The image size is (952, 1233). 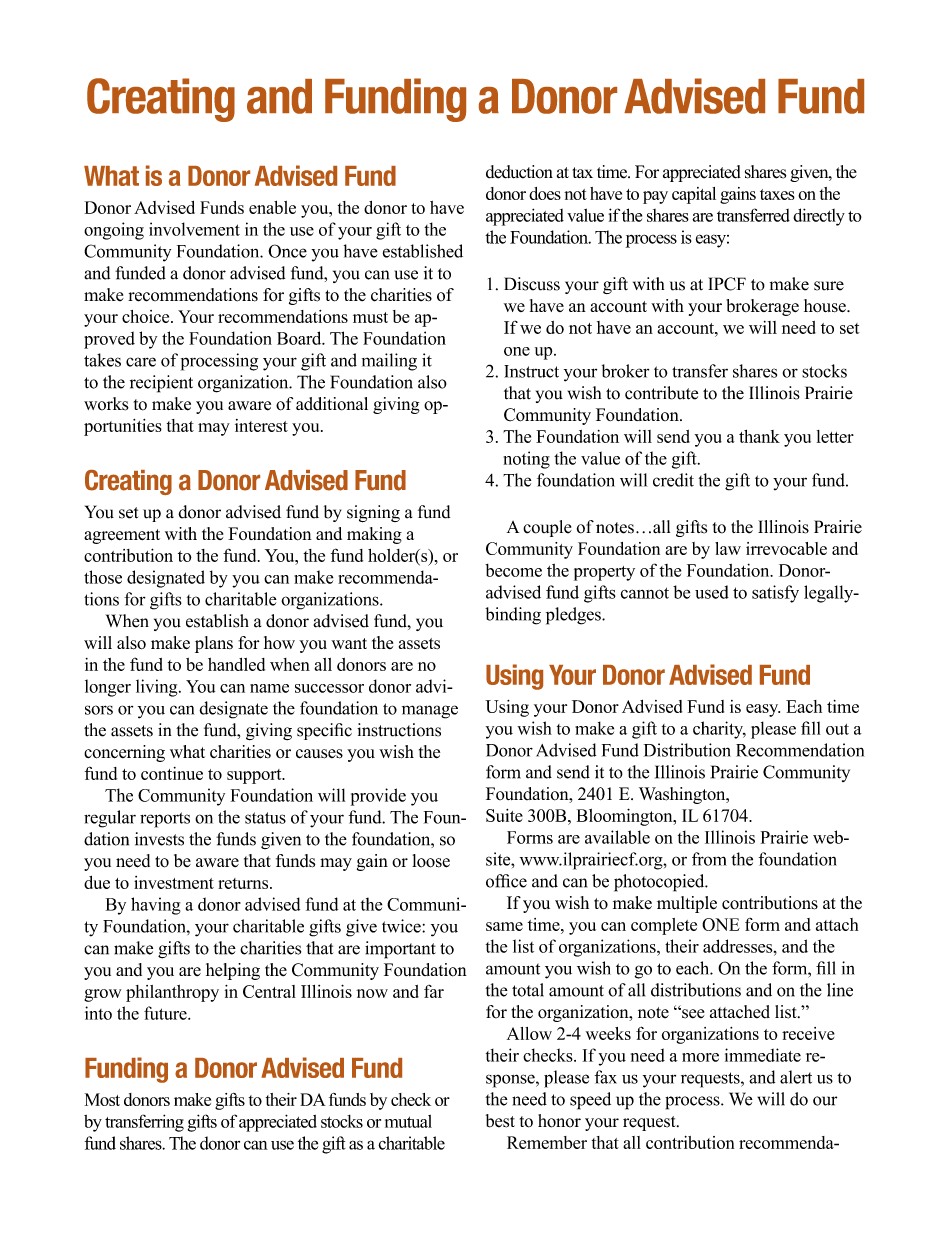 I want to click on involvement, so click(x=194, y=229).
